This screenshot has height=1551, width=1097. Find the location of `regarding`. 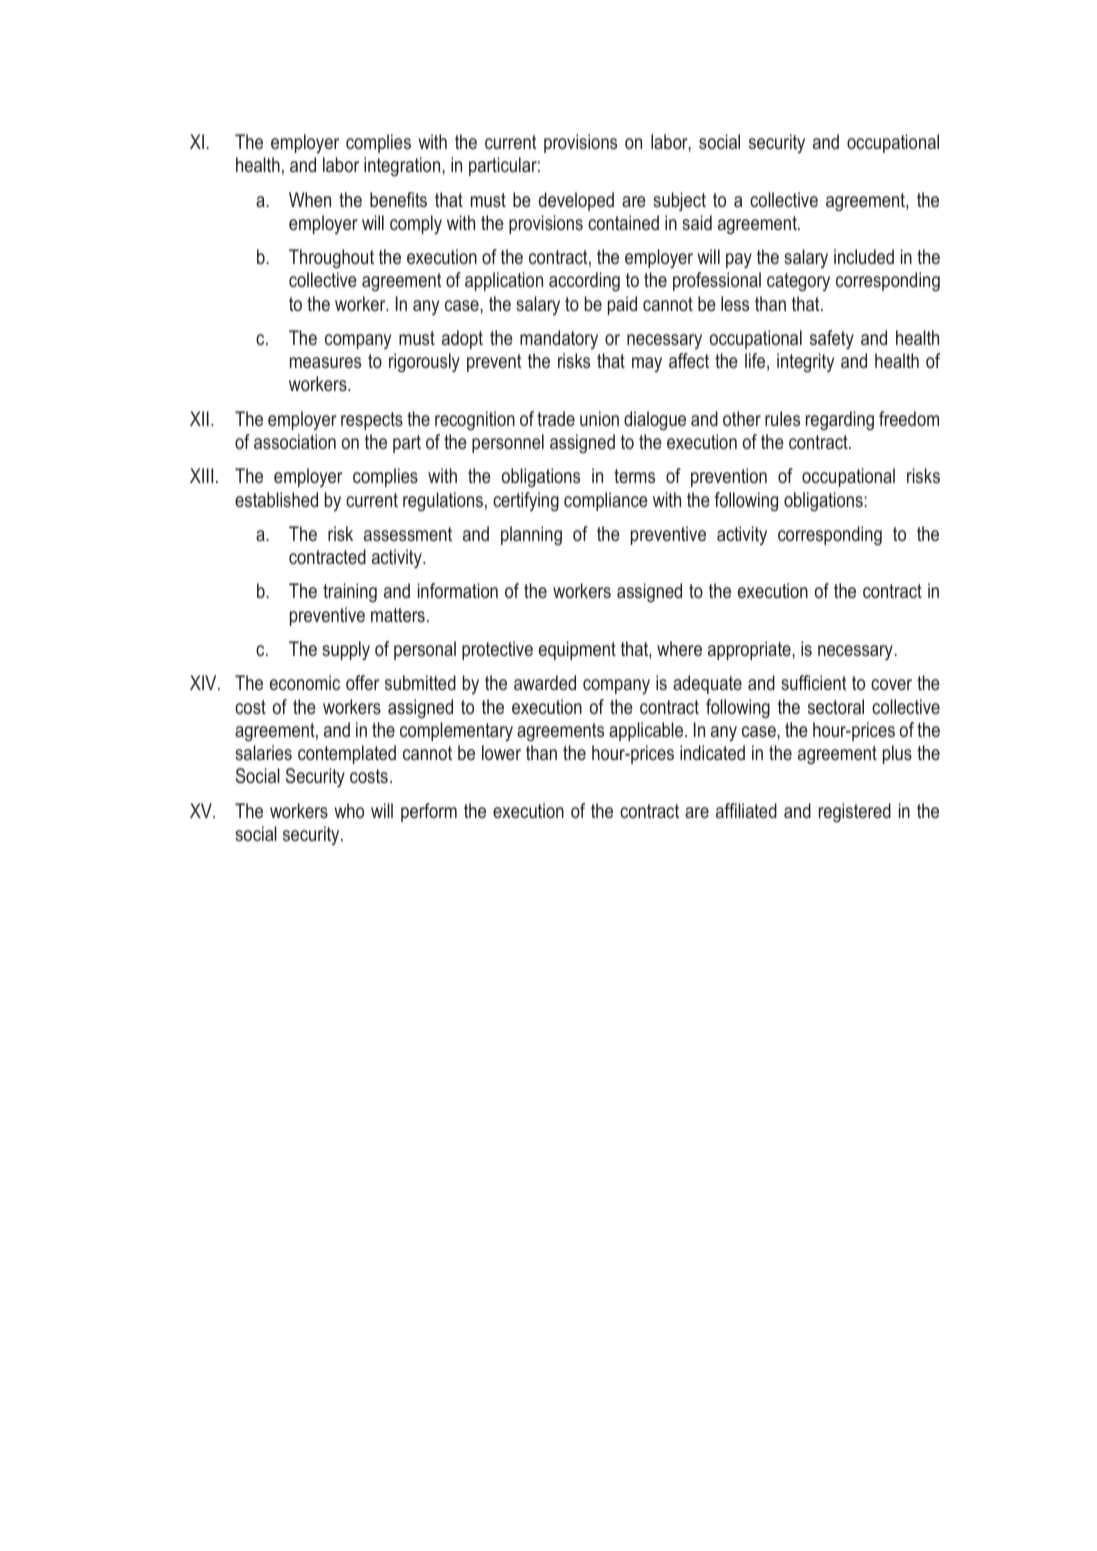

regarding is located at coordinates (840, 421).
